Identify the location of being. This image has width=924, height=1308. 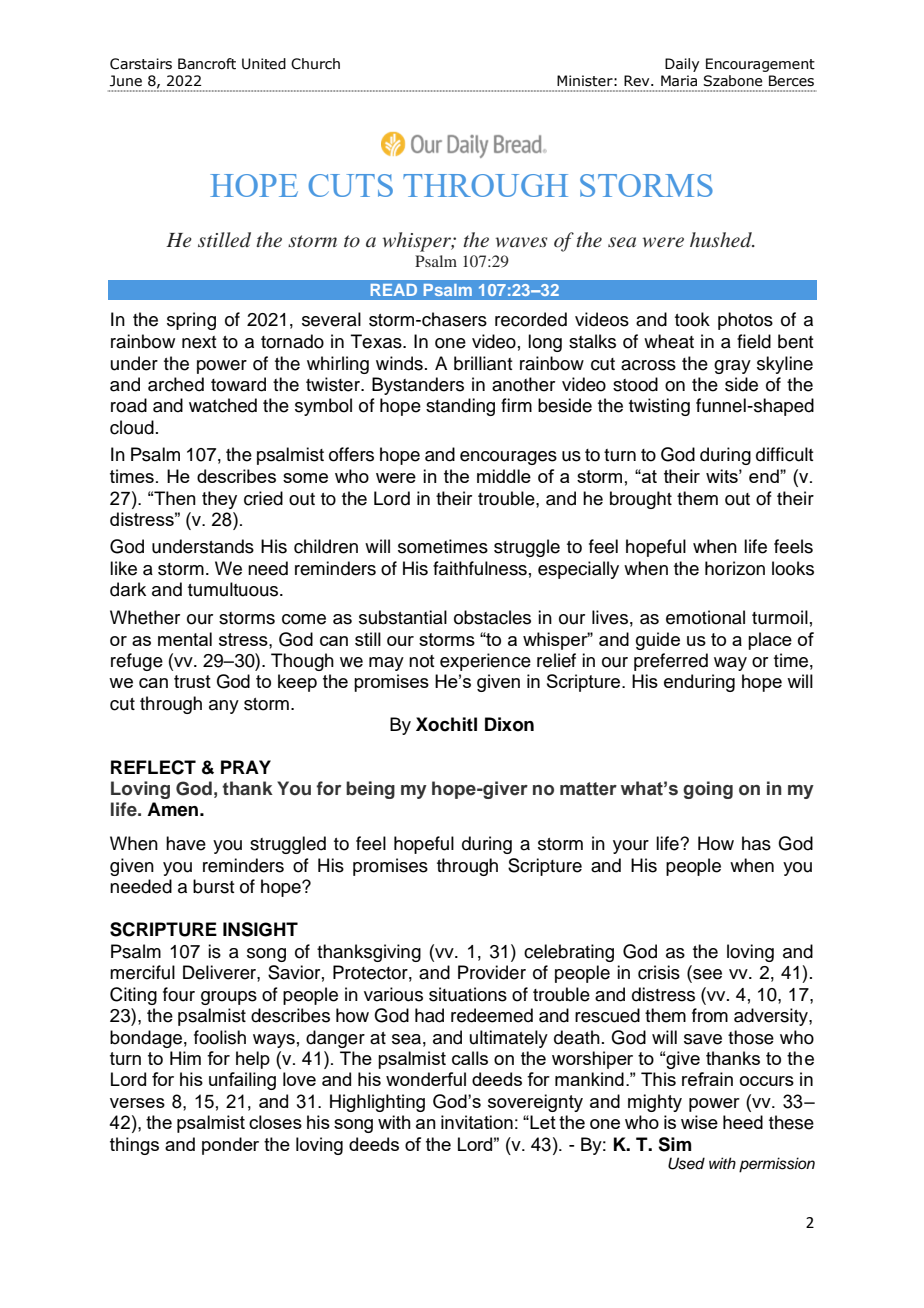
(370, 790).
